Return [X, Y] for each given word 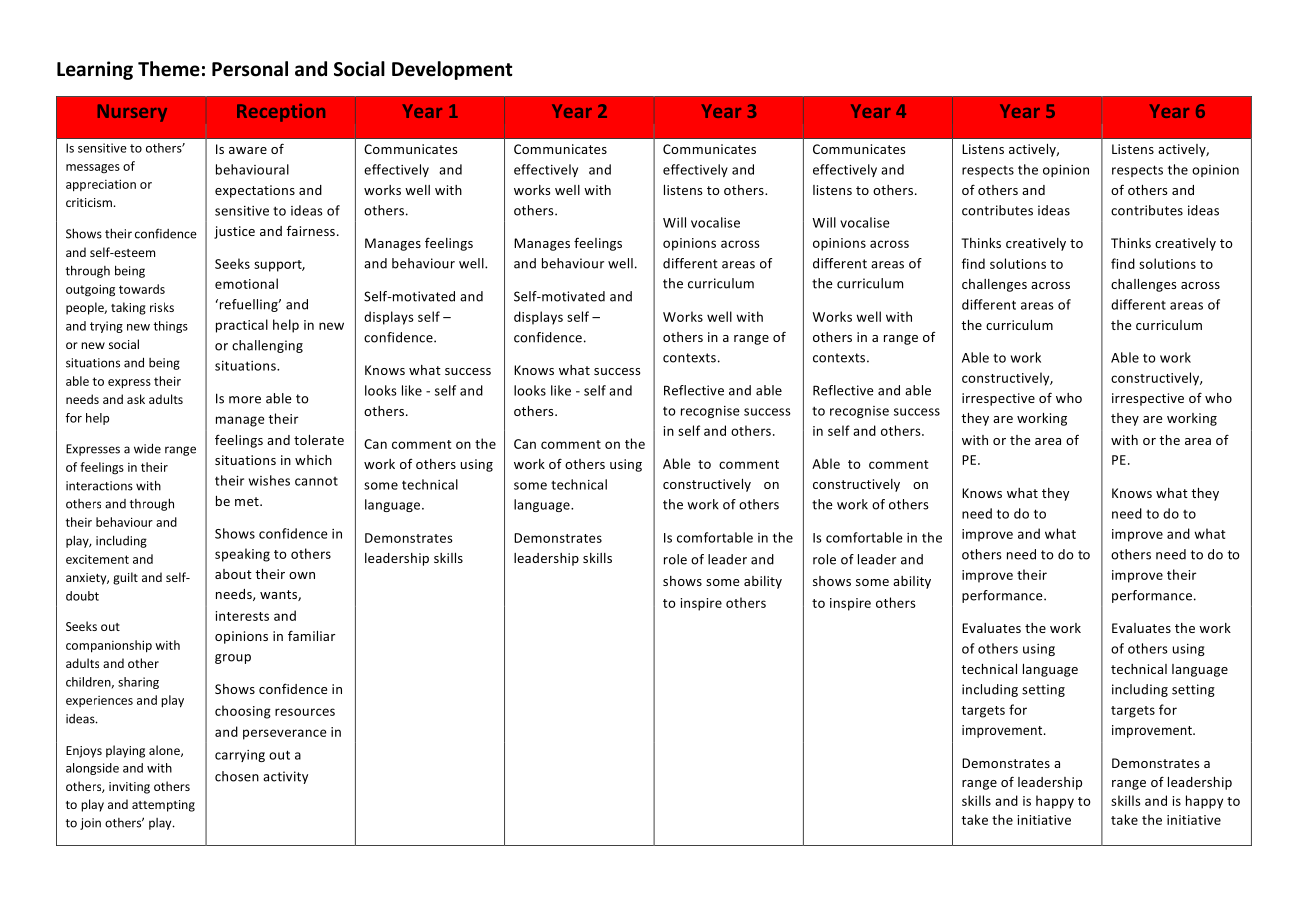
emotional [246, 283]
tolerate [319, 440]
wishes [269, 480]
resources [305, 712]
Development [452, 70]
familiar [311, 635]
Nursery [132, 113]
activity [285, 777]
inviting [129, 788]
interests [242, 616]
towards [142, 289]
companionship [109, 646]
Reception [281, 113]
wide [147, 448]
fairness [312, 231]
